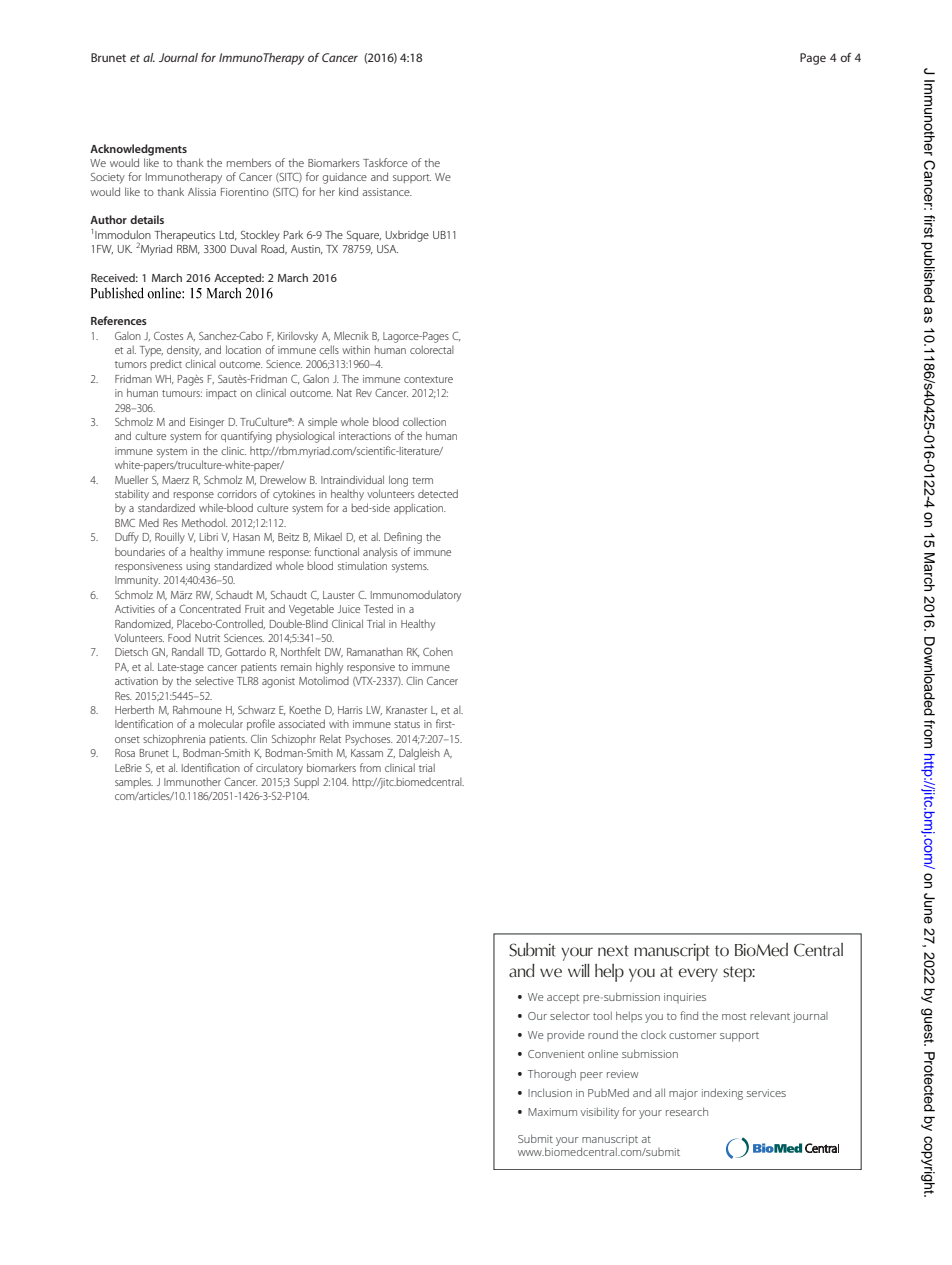 The image size is (952, 1265). Describe the element at coordinates (138, 150) in the screenshot. I see `Acknowledgments` at that location.
